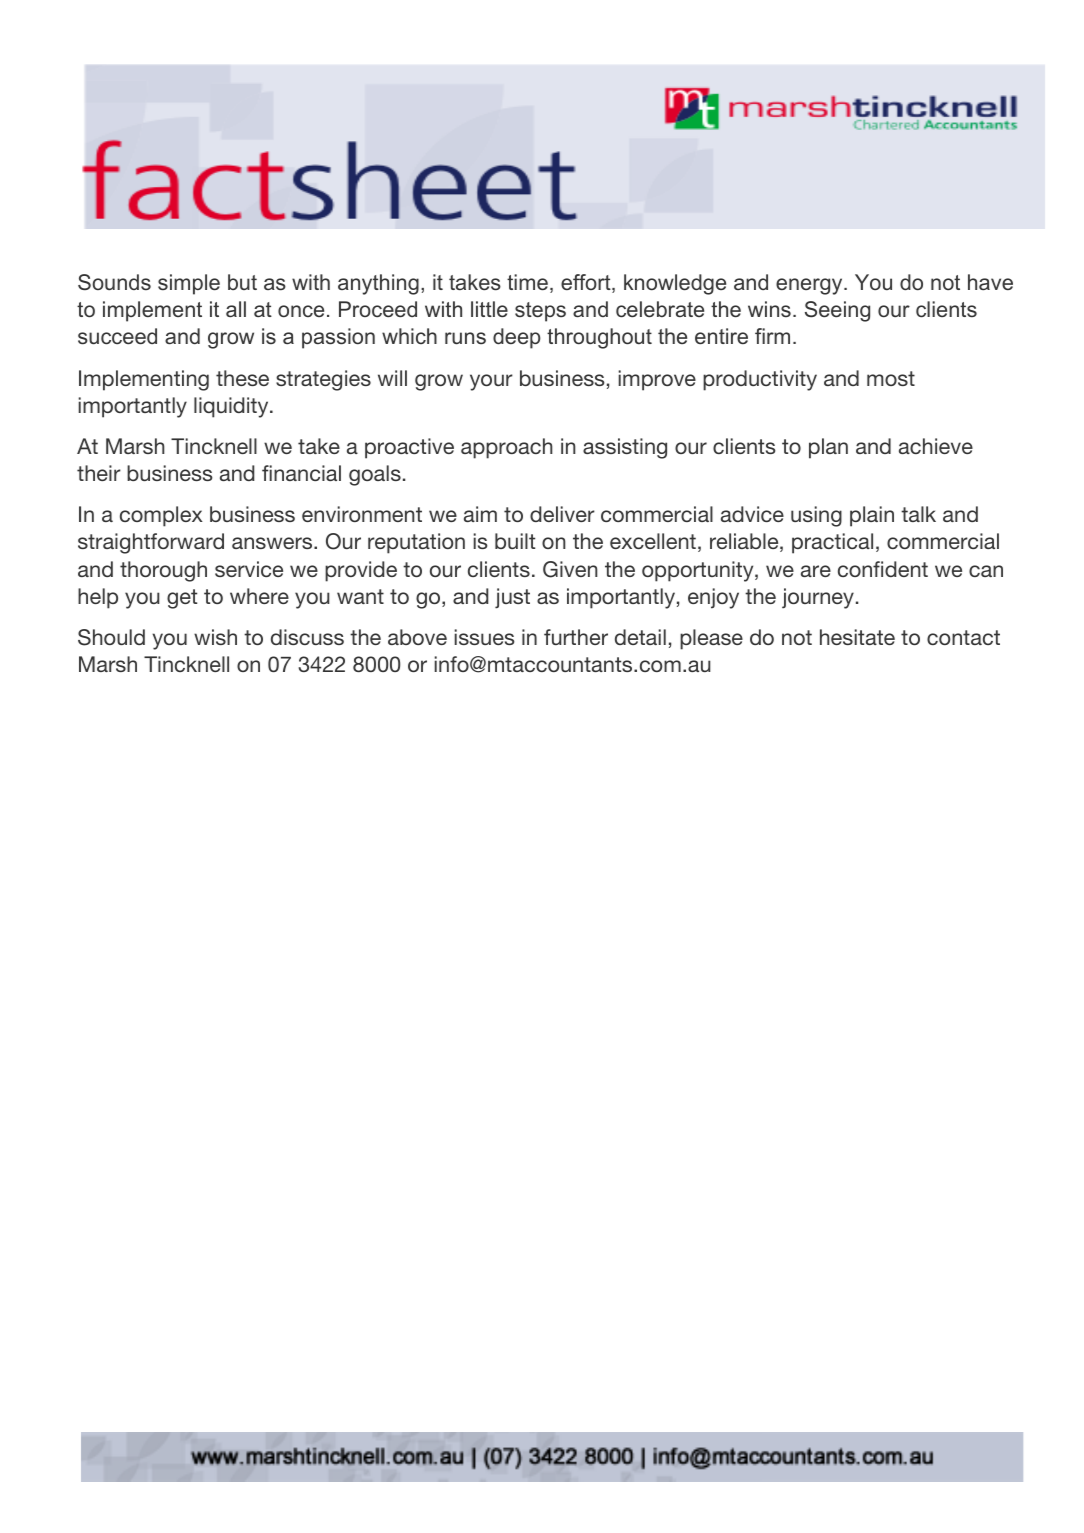  I want to click on wish, so click(215, 637).
